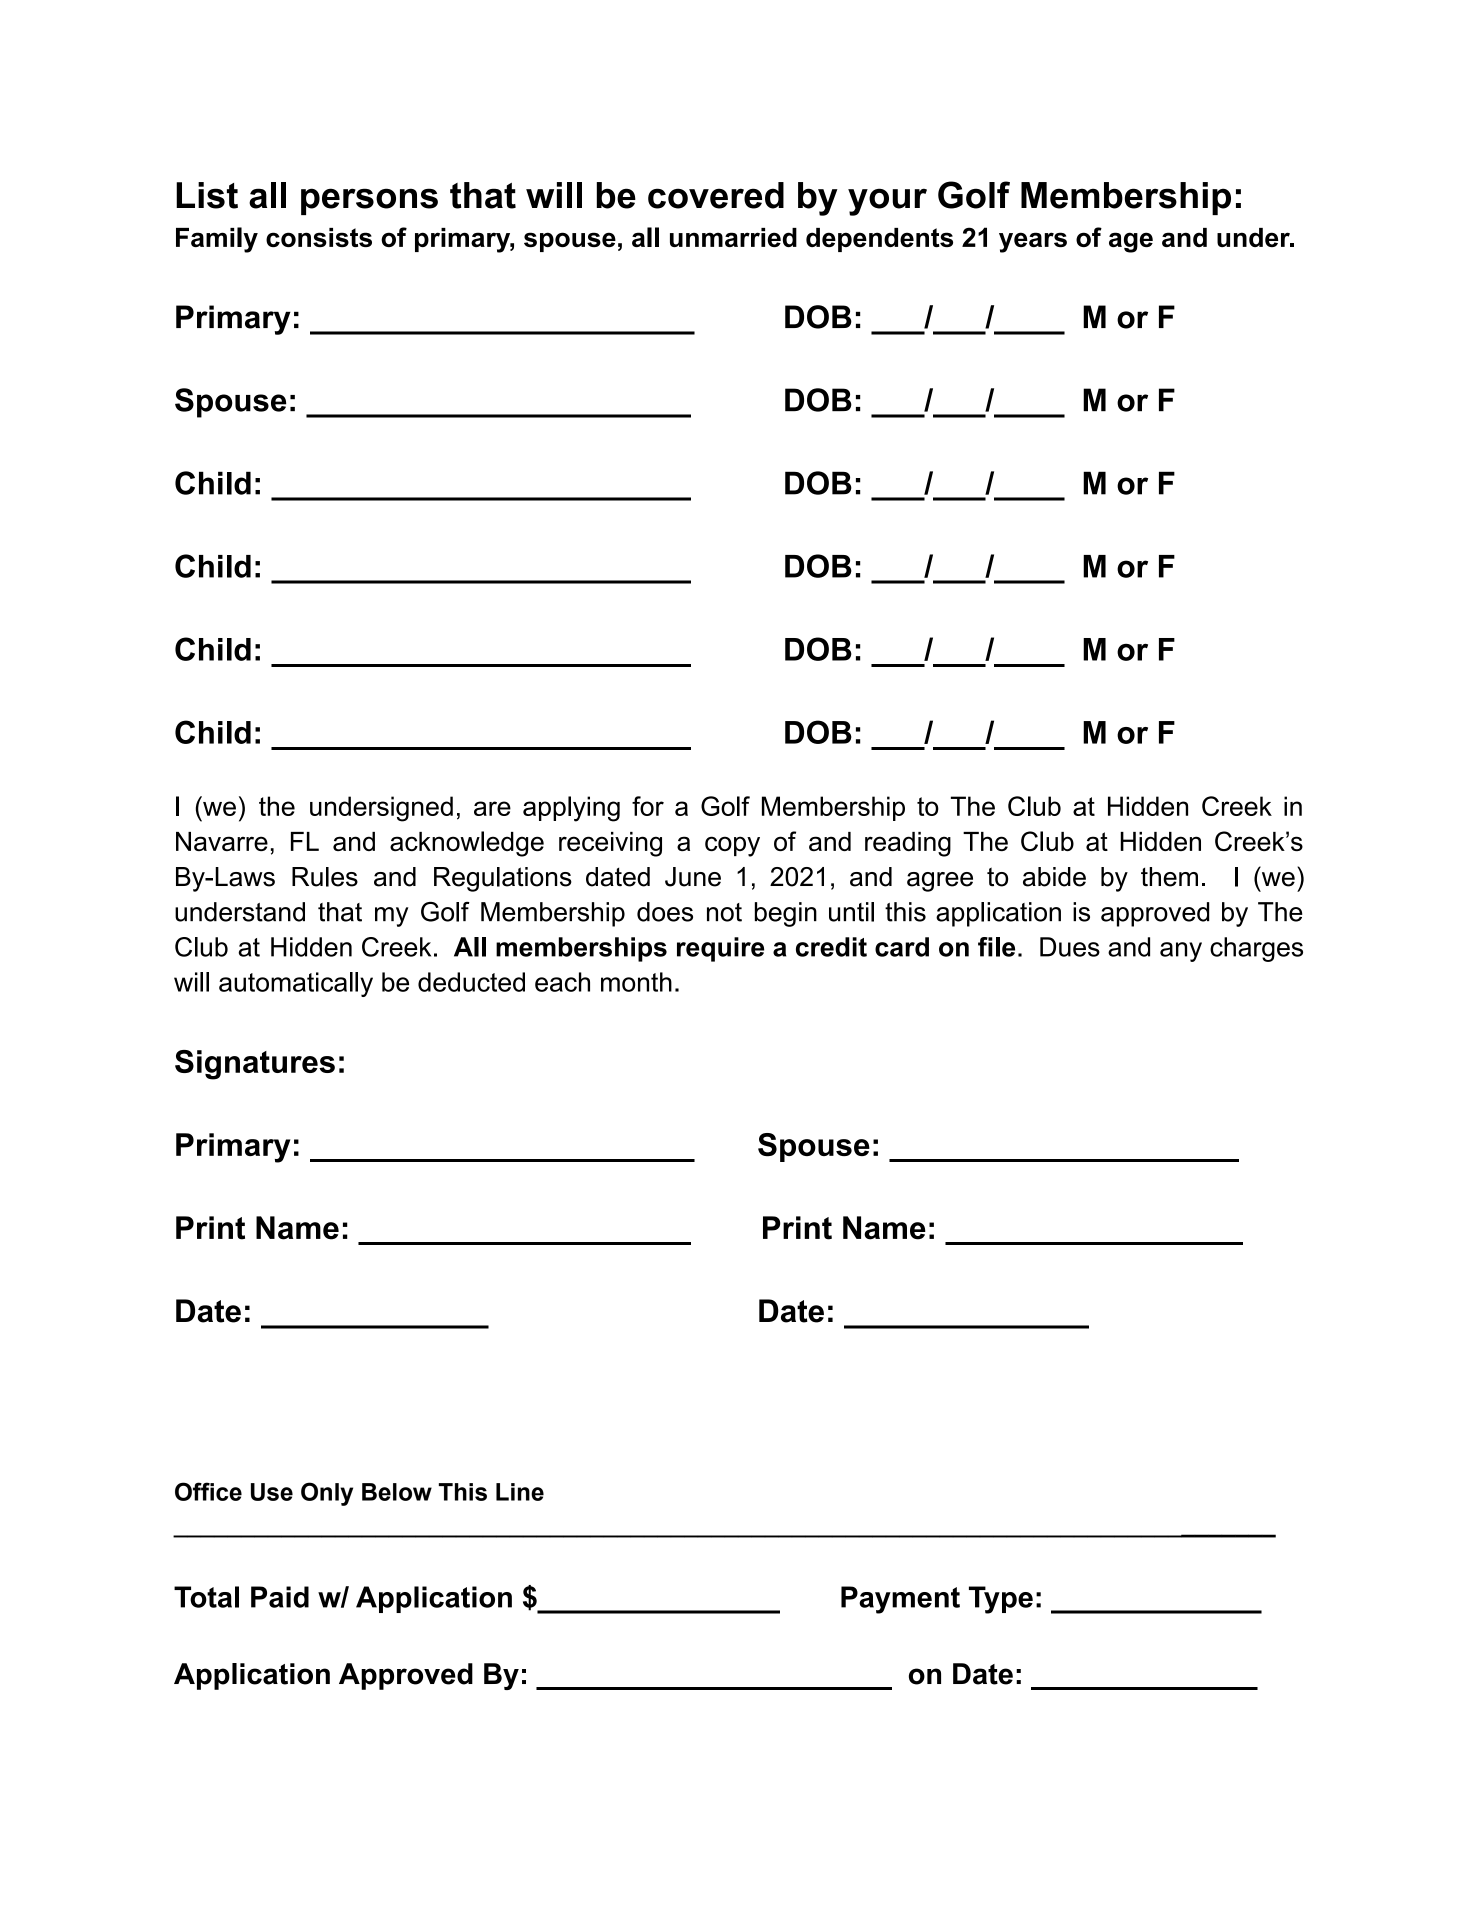  I want to click on unmarried, so click(733, 237).
